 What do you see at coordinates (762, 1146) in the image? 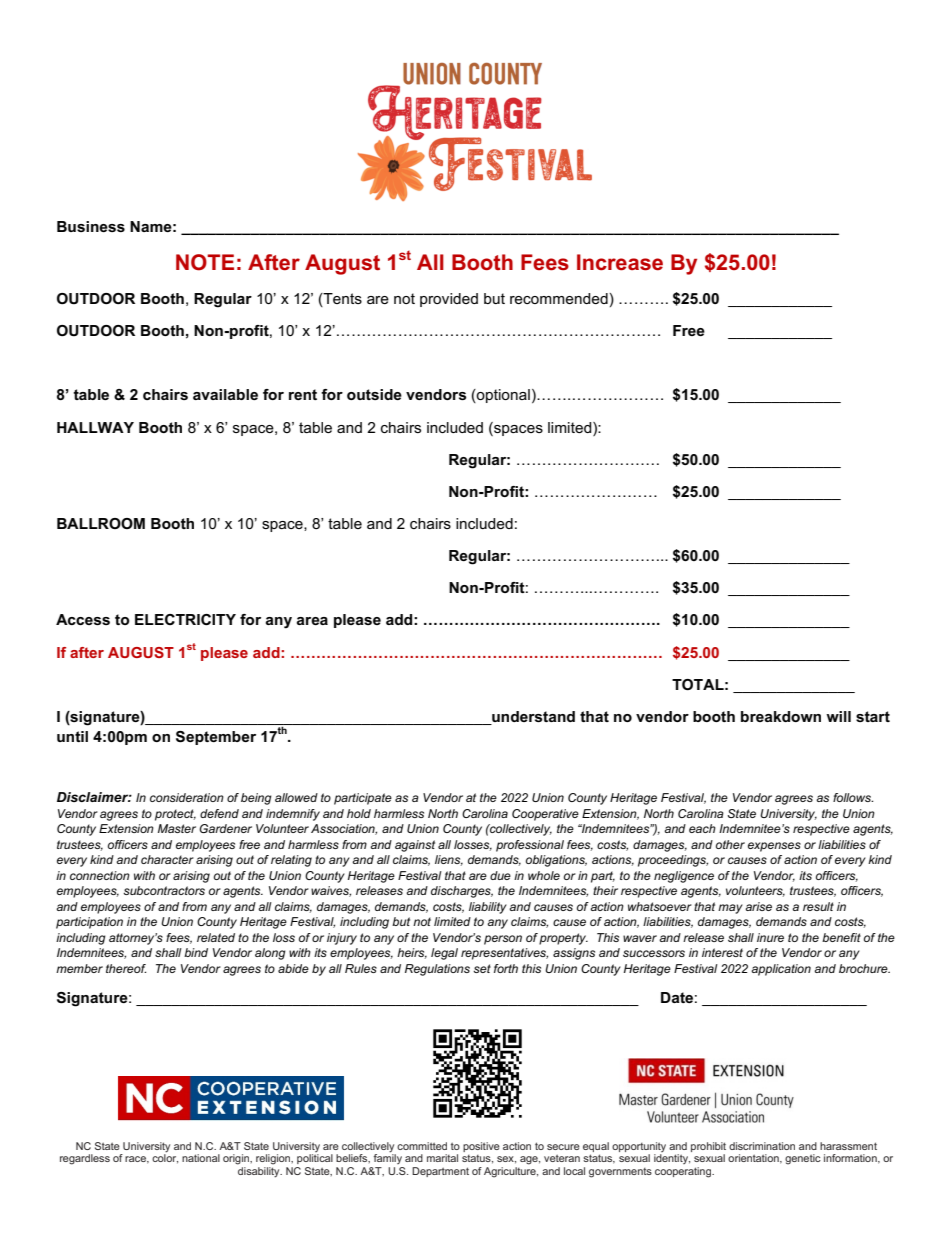
I see `discrimination` at bounding box center [762, 1146].
